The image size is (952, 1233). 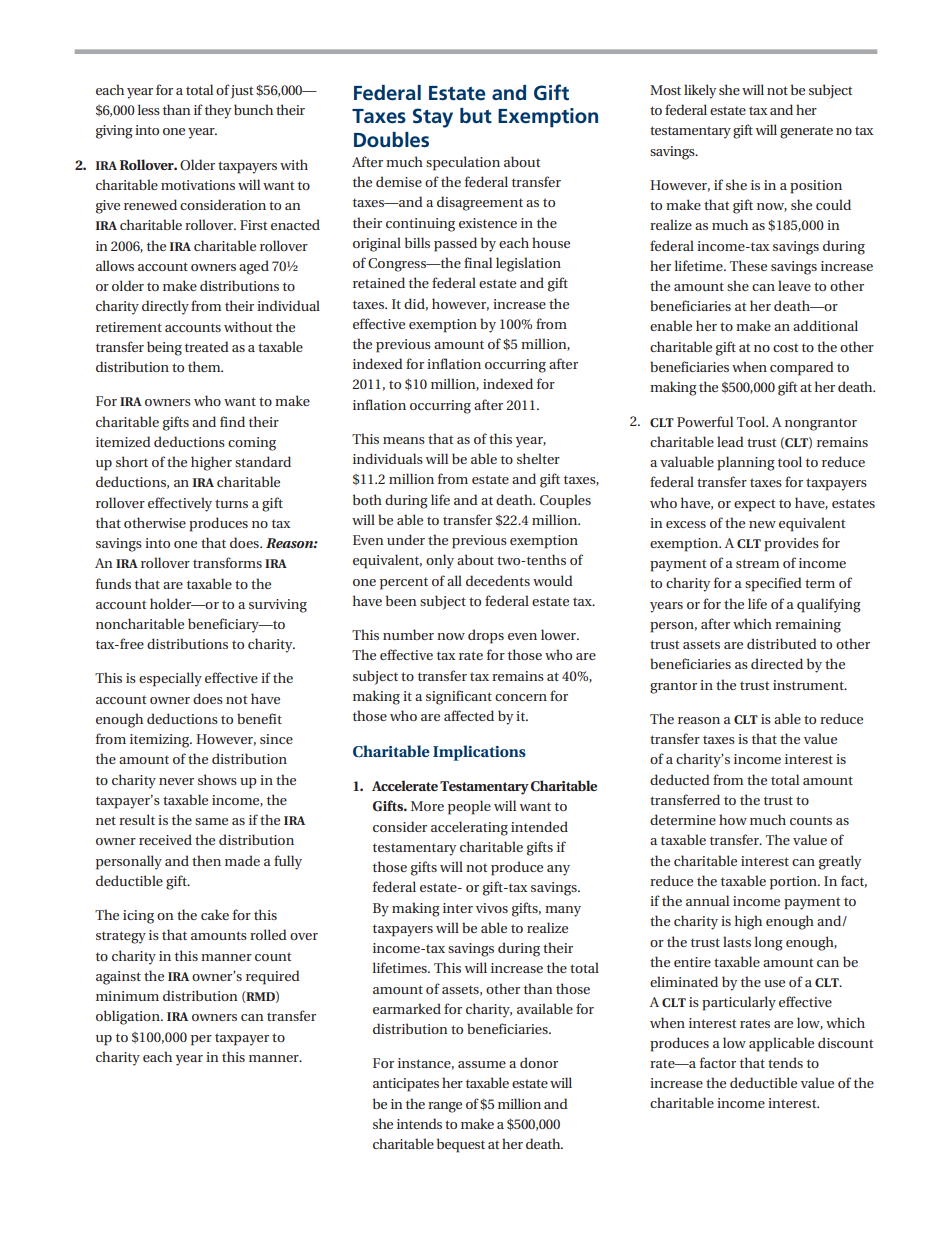 I want to click on obligation, so click(x=129, y=1017).
